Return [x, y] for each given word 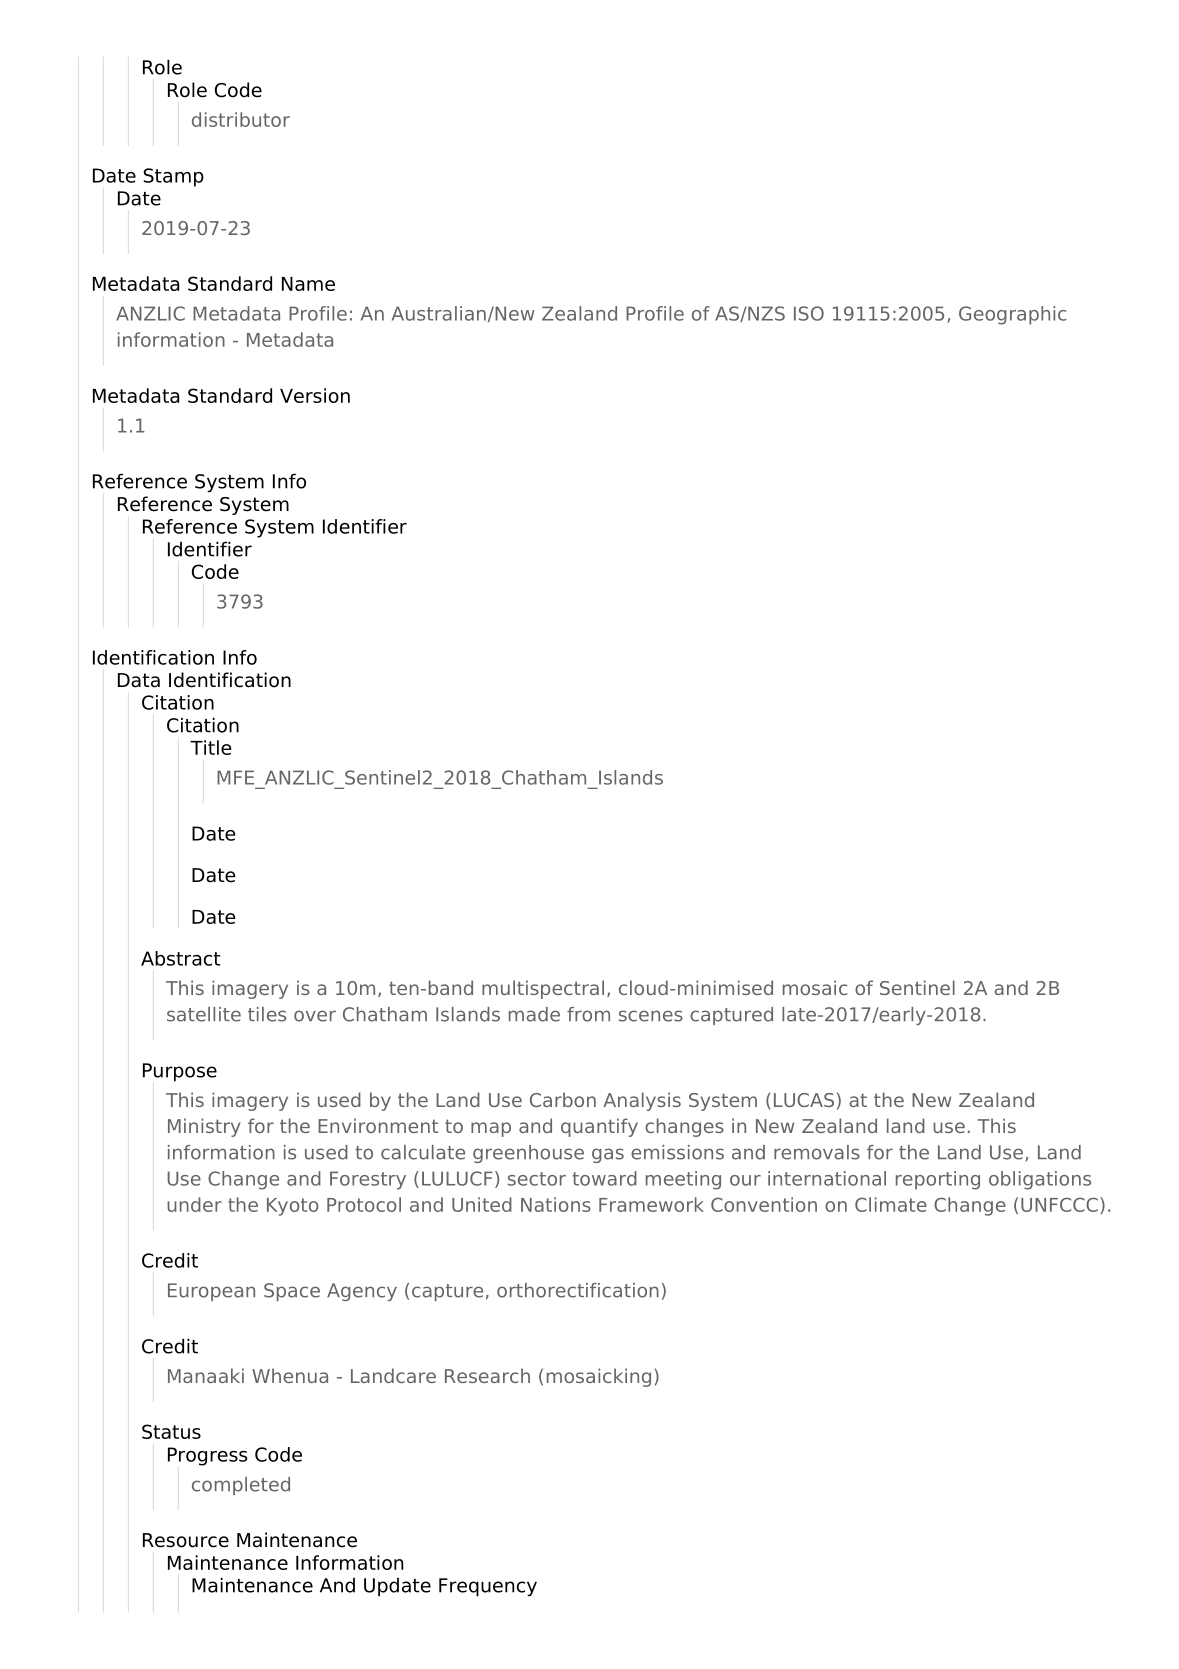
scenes [651, 1016]
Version [315, 395]
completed [241, 1486]
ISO [809, 313]
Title [211, 747]
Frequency [488, 1587]
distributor [241, 119]
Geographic [1012, 315]
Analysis [642, 1101]
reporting [938, 1180]
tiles [267, 1014]
